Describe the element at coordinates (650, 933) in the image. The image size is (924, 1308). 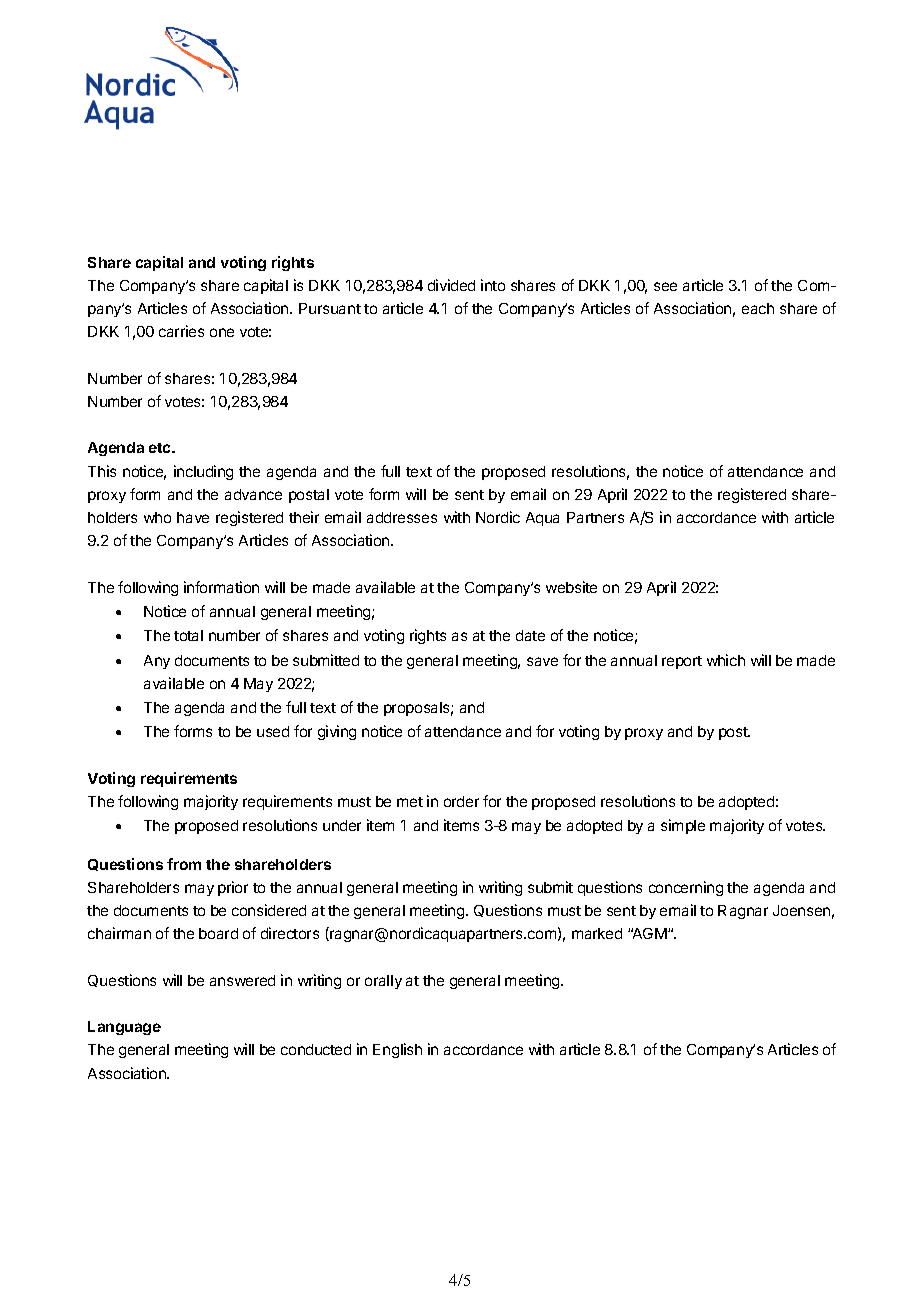
I see `AGM` at that location.
